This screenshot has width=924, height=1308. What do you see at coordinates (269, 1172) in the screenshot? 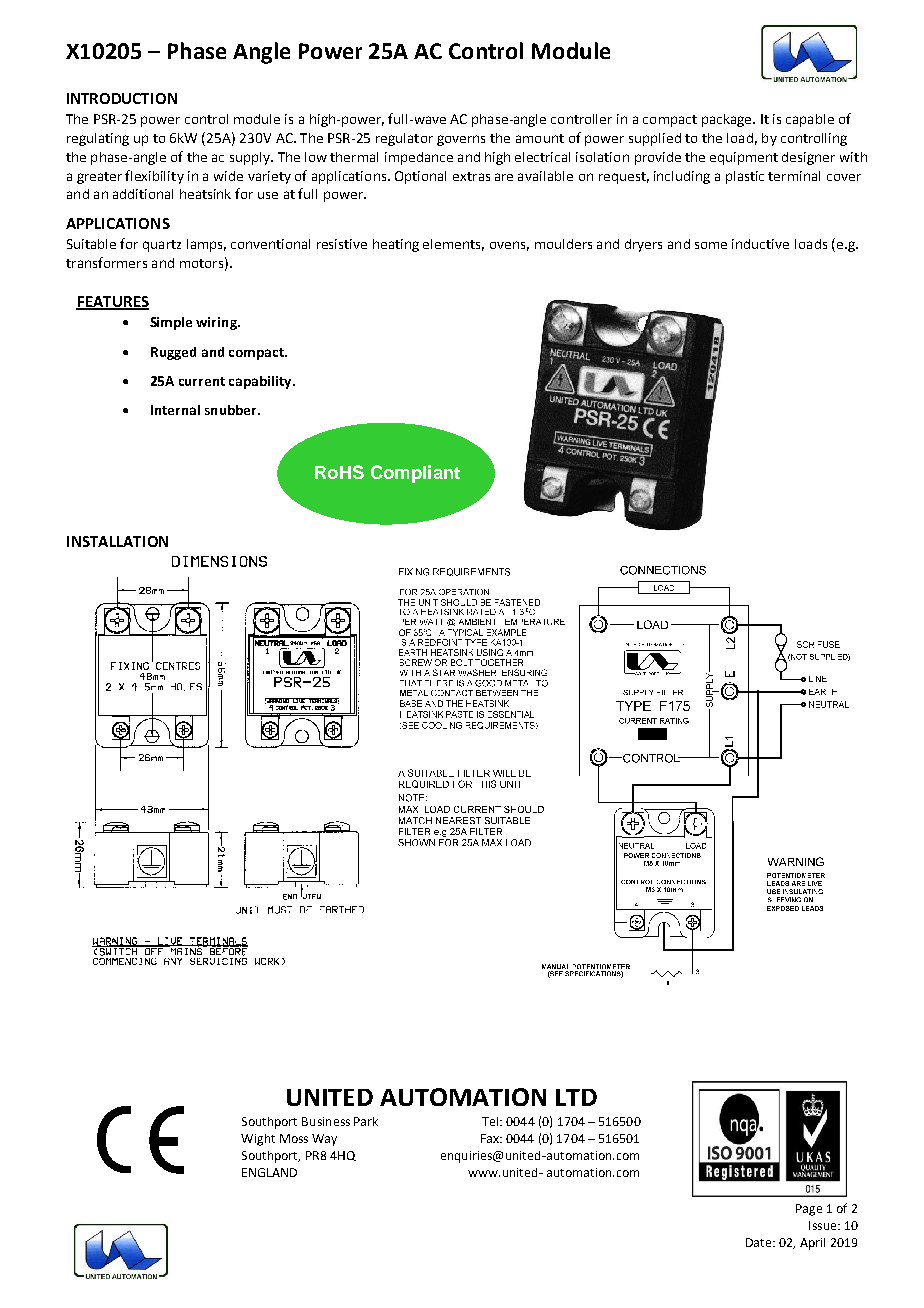
I see `ENGLAND` at bounding box center [269, 1172].
